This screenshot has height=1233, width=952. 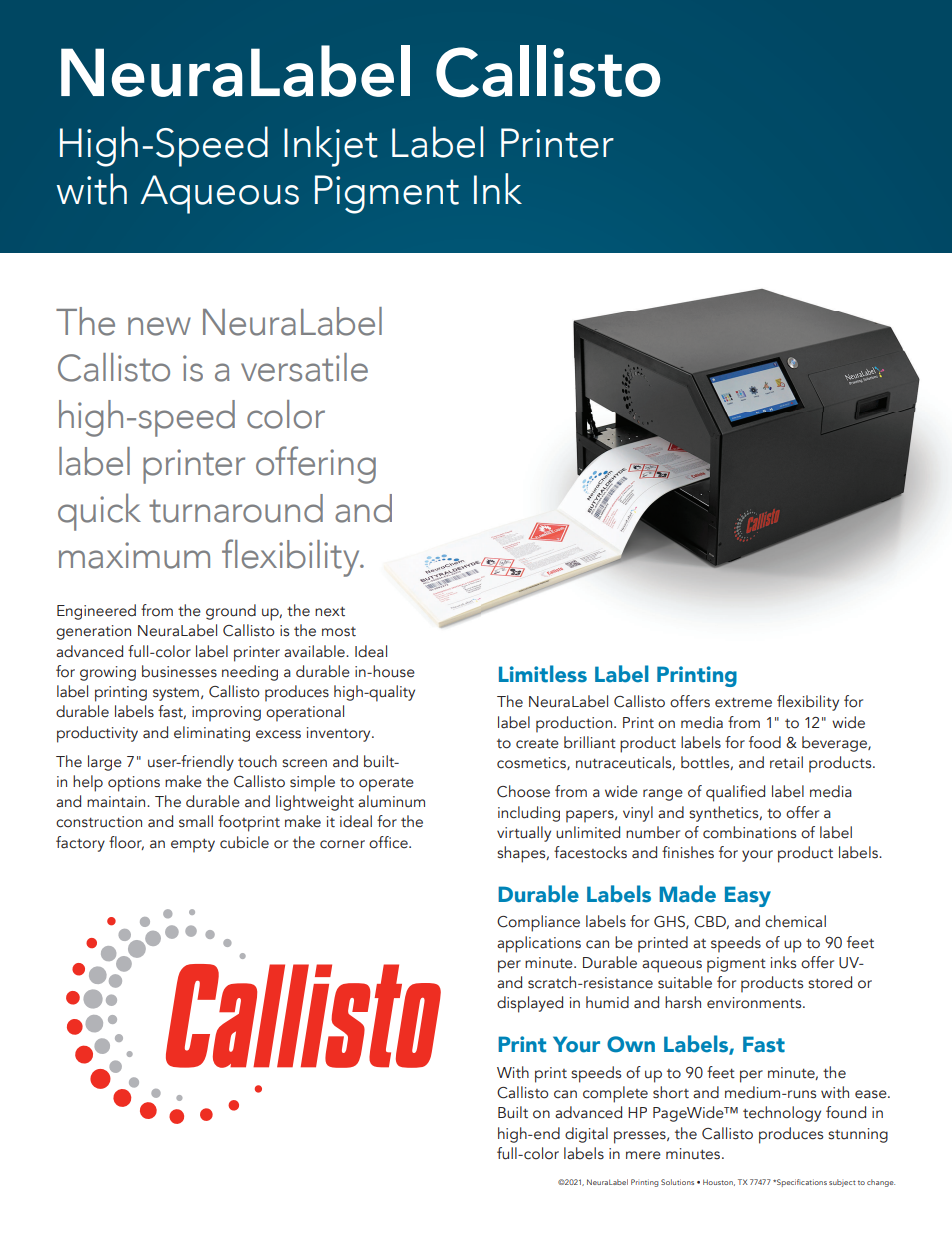 What do you see at coordinates (586, 1135) in the screenshot?
I see `digital` at bounding box center [586, 1135].
